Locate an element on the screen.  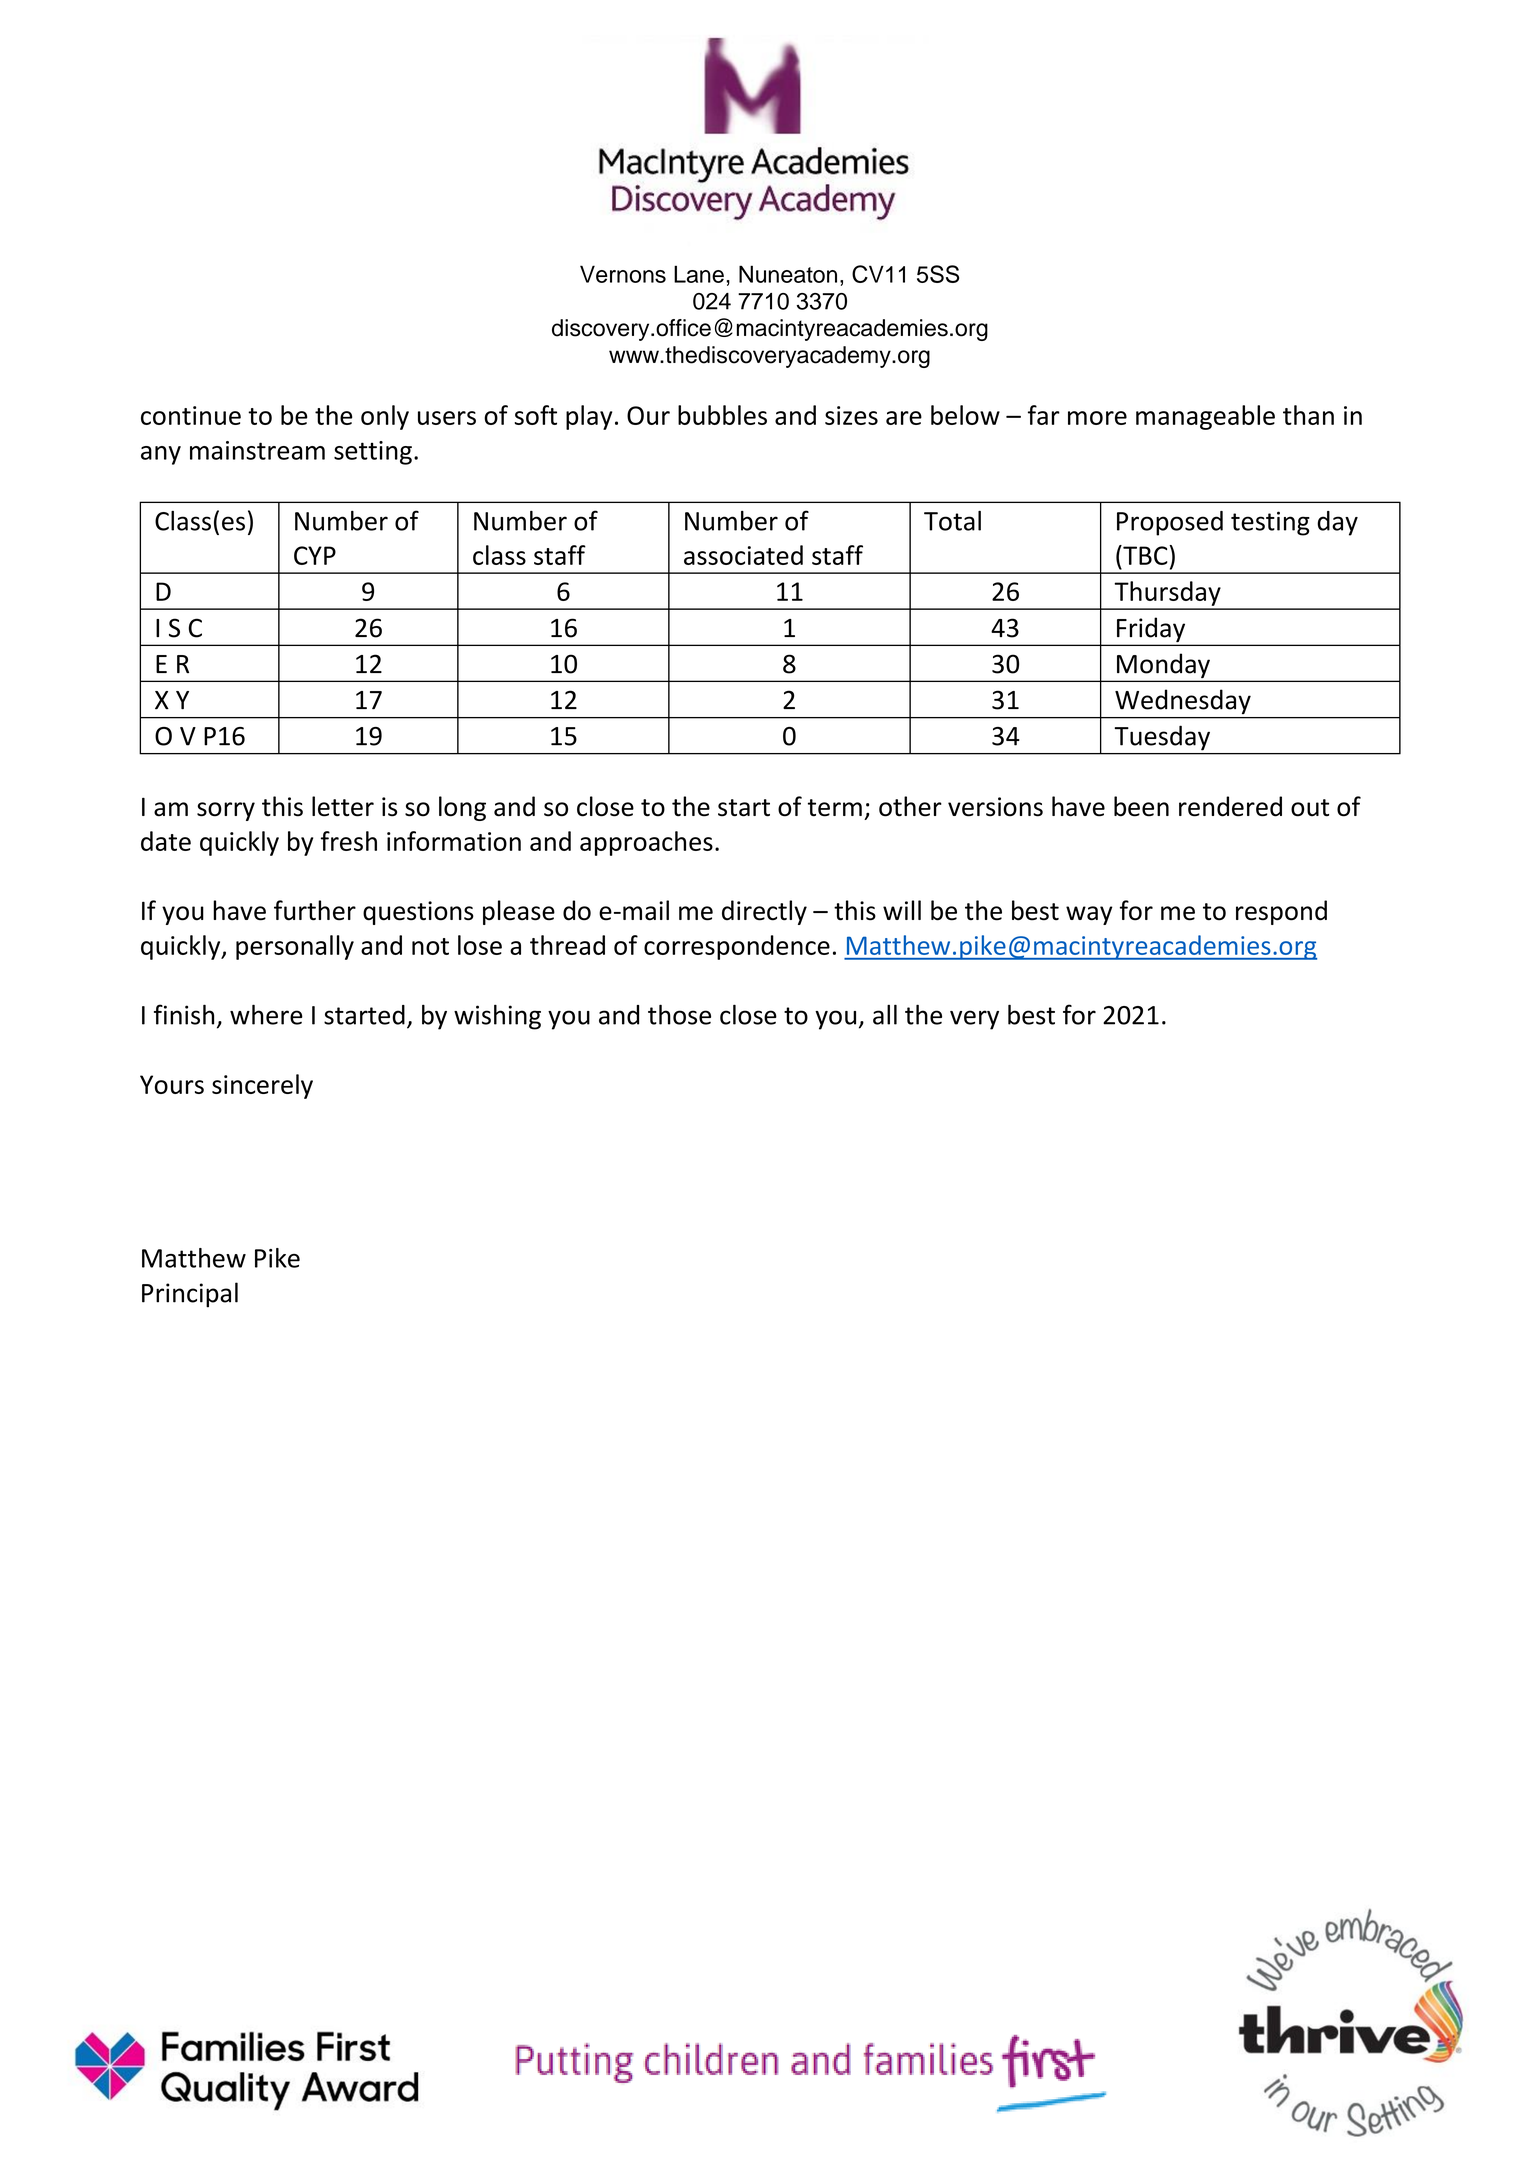
manageable is located at coordinates (1205, 417).
